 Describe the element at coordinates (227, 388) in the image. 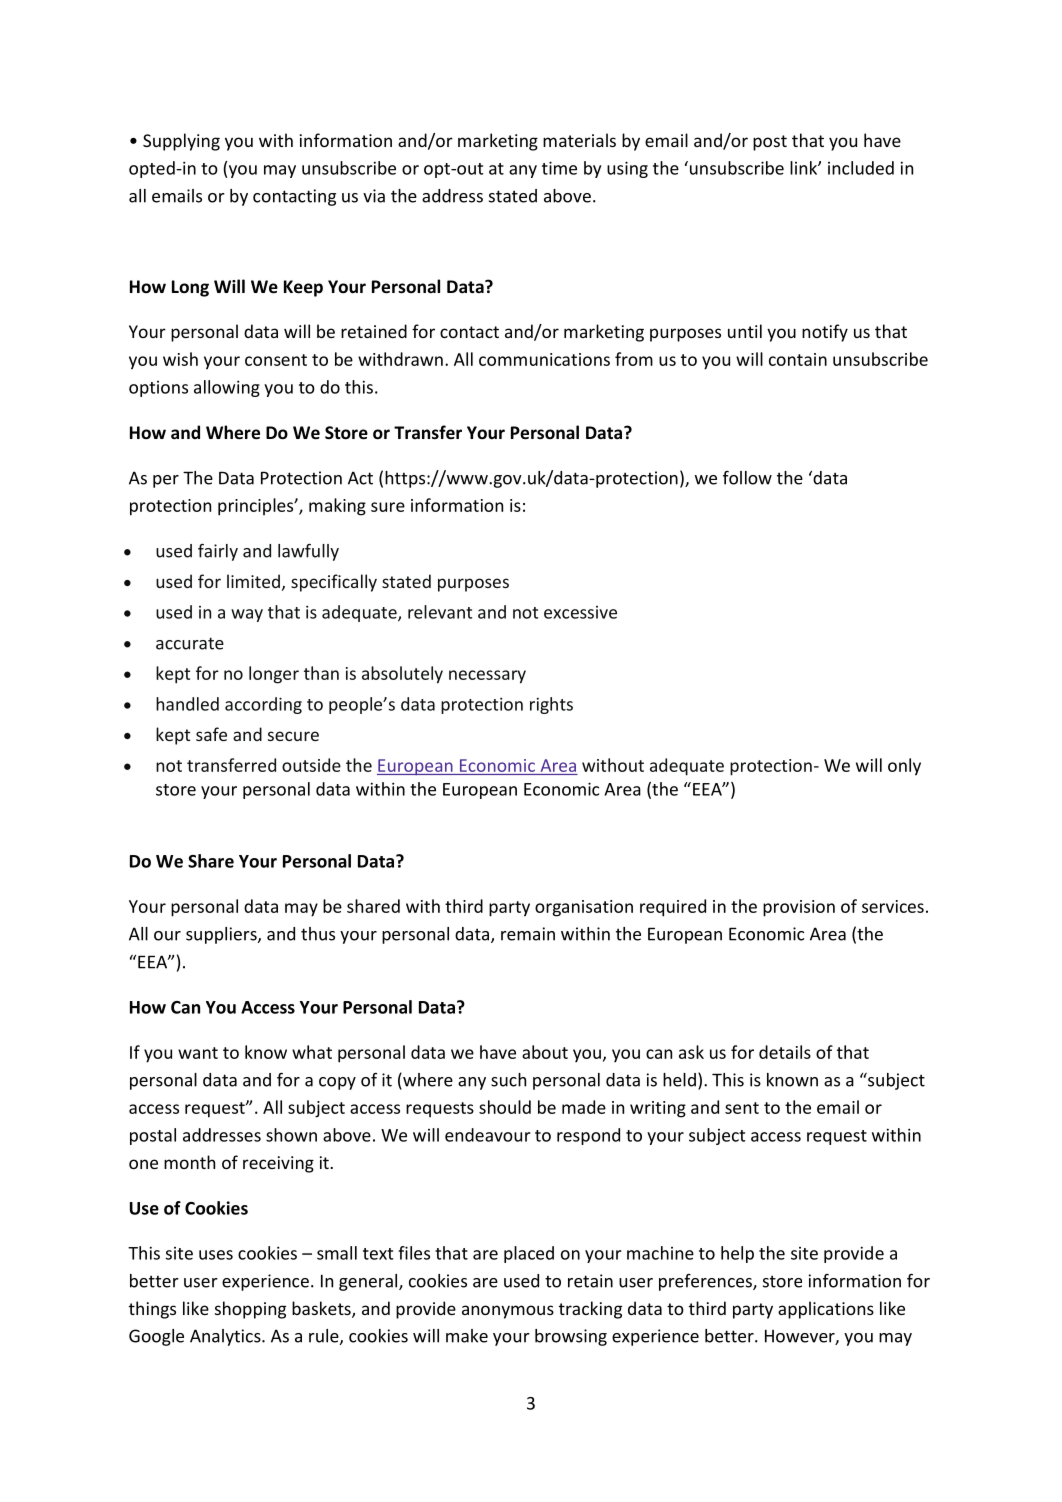

I see `allowing` at that location.
